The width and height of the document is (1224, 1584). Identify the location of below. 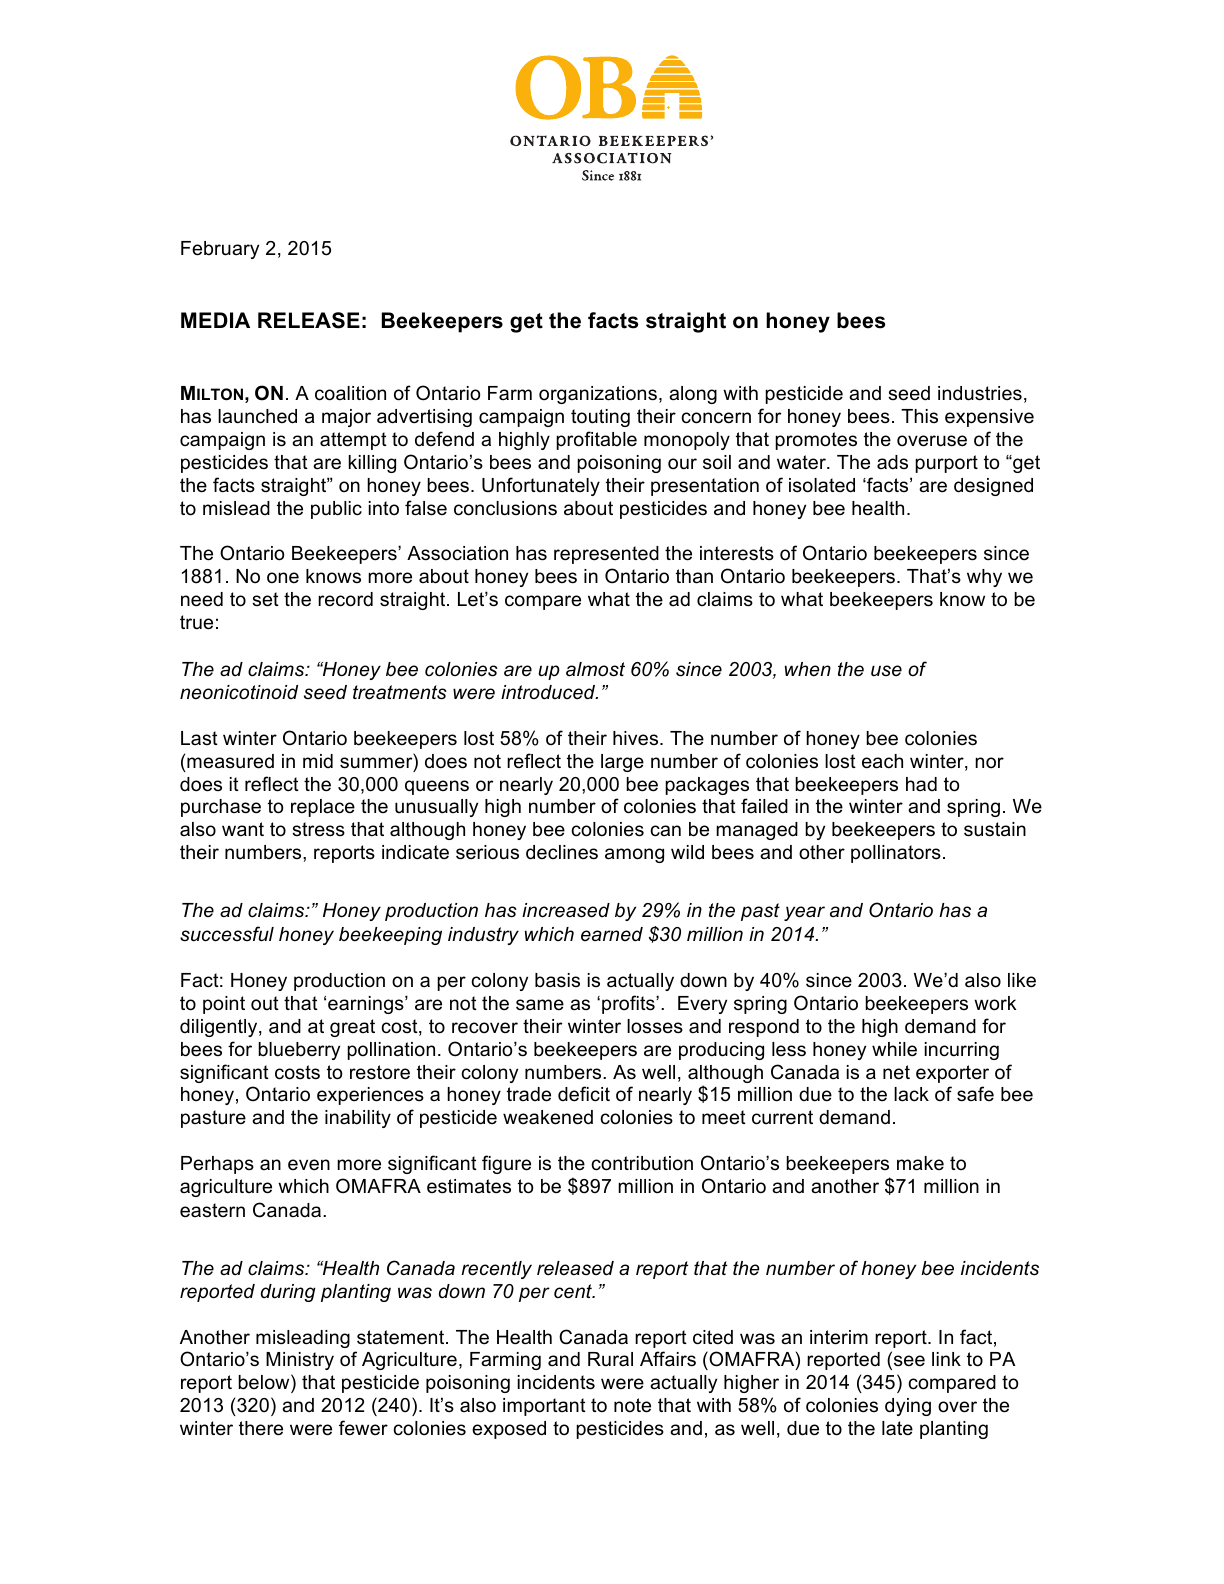
(265, 1382).
